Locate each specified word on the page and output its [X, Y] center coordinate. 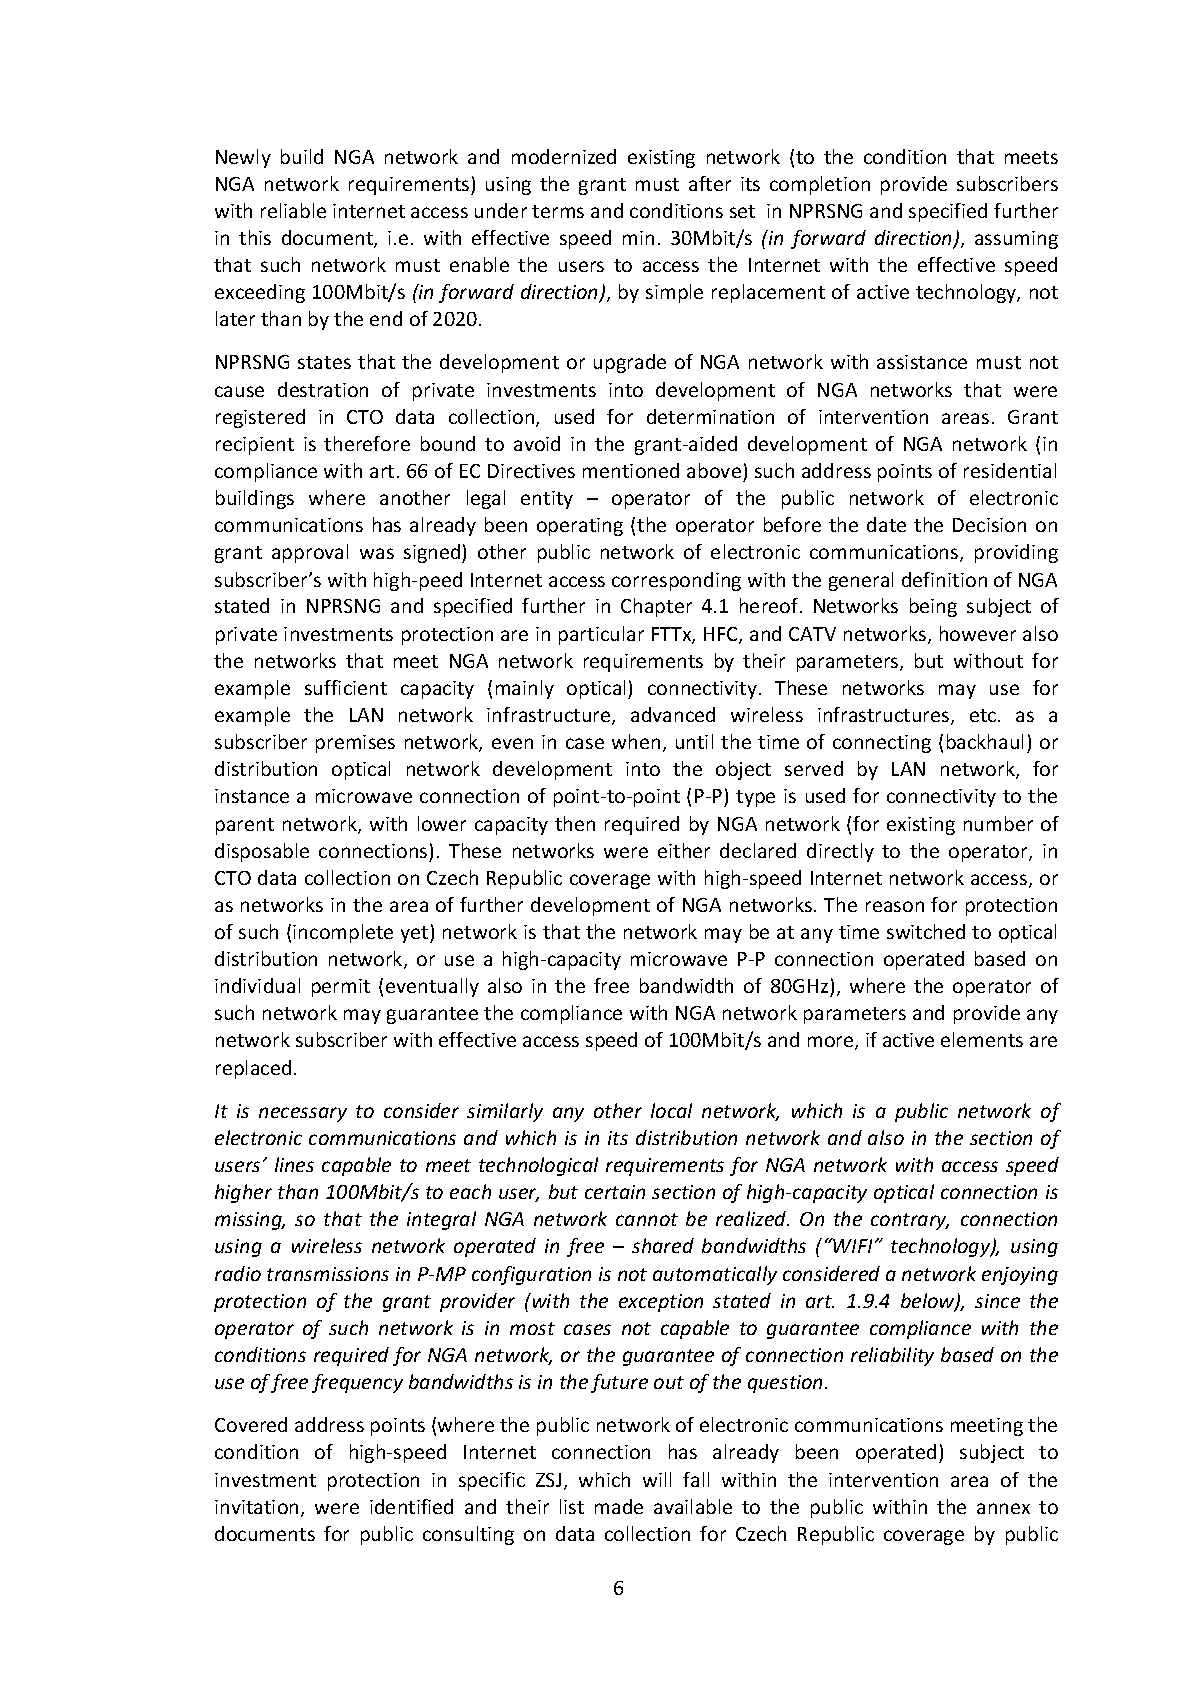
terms [558, 211]
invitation [256, 1507]
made [619, 1506]
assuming [1016, 240]
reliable [293, 210]
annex [1003, 1508]
